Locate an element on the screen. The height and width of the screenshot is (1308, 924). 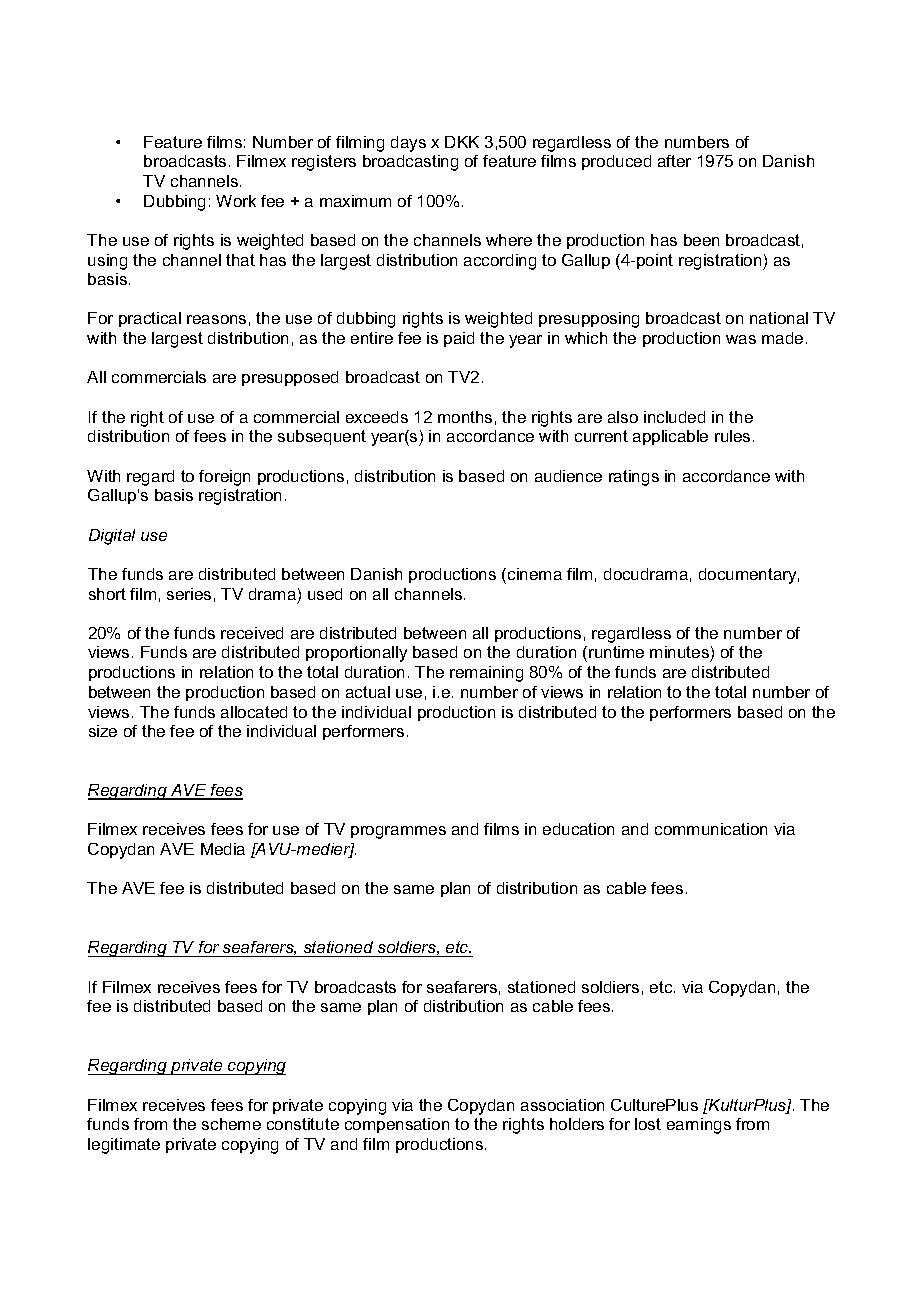
days is located at coordinates (408, 144).
